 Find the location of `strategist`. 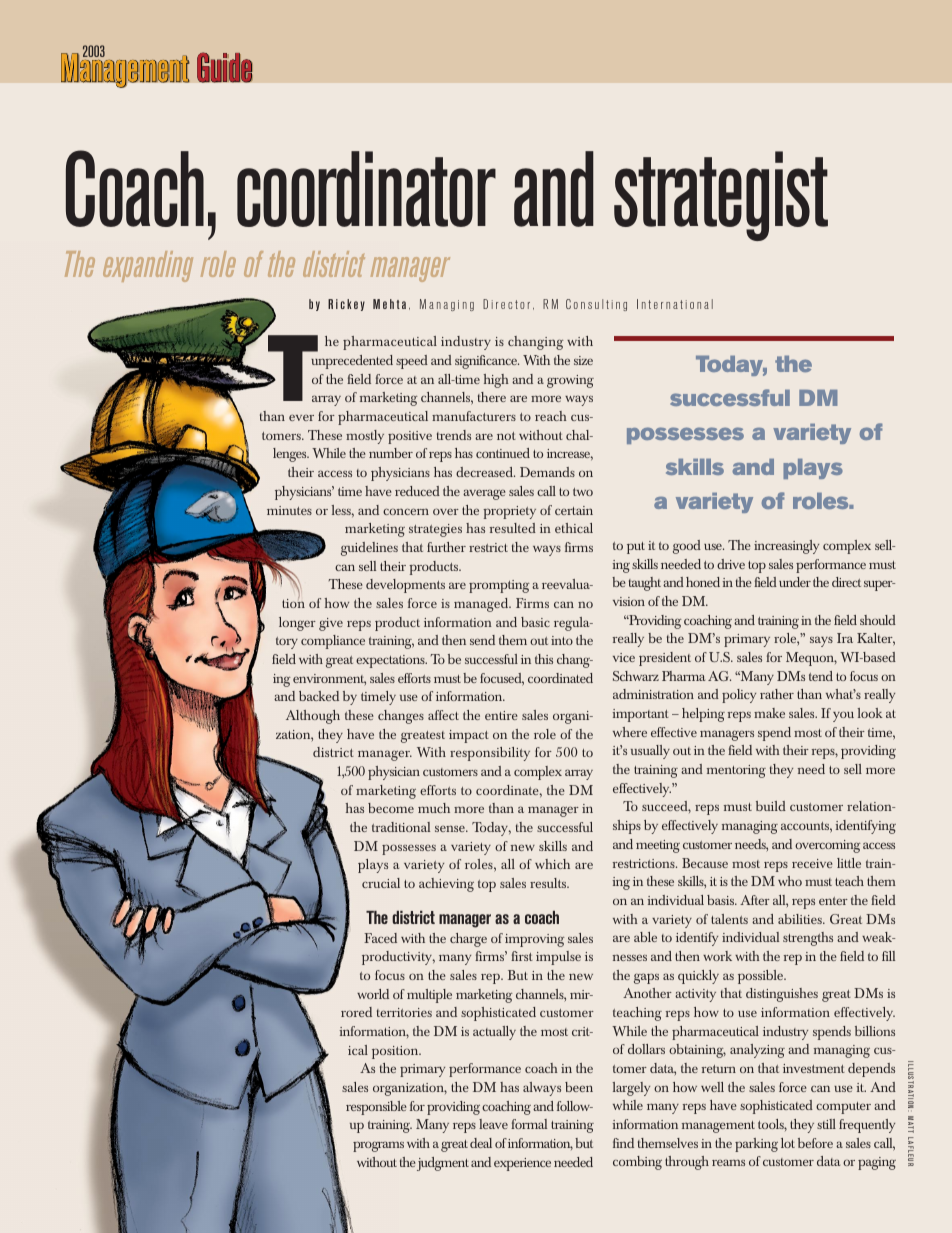

strategist is located at coordinates (721, 196).
